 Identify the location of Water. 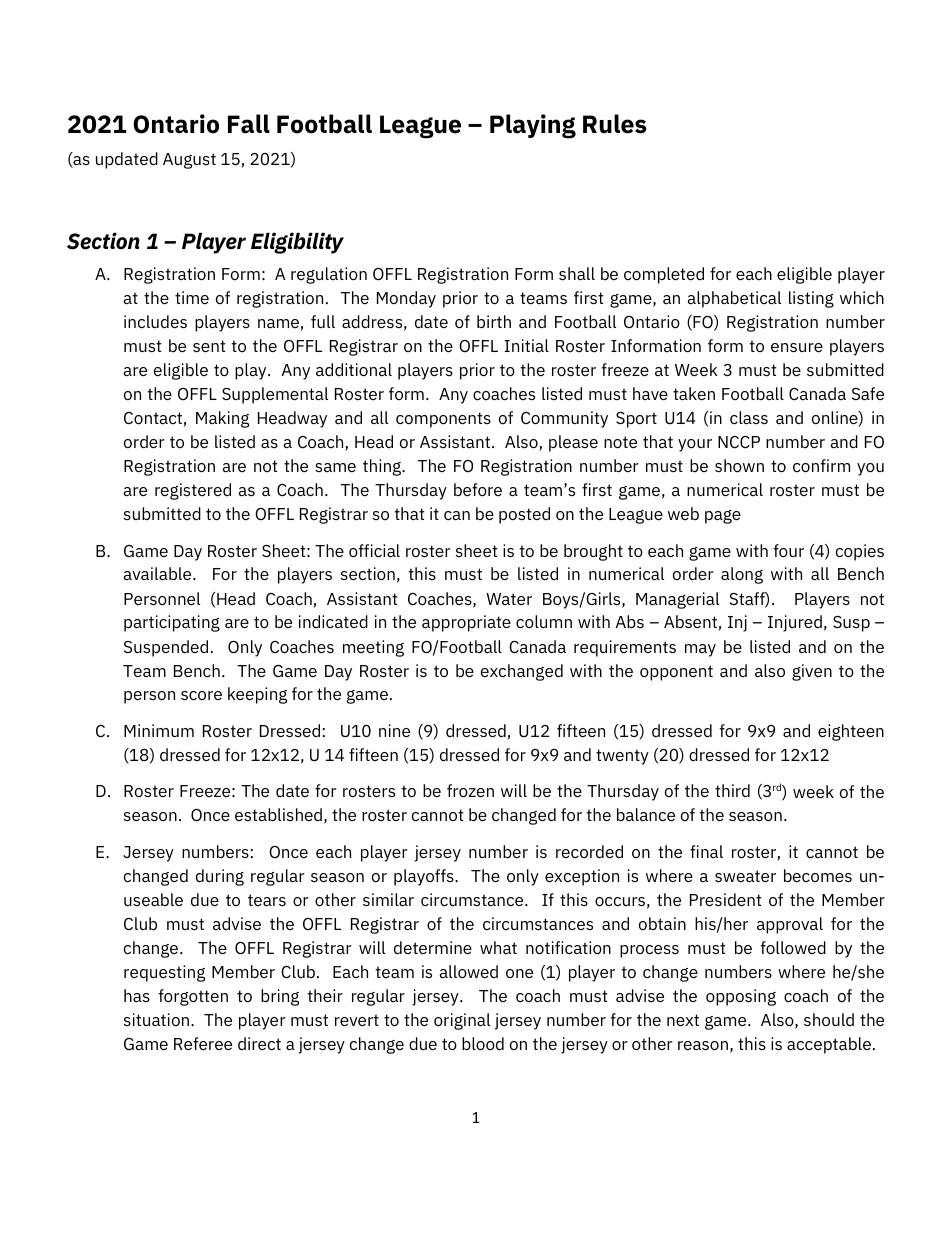
(509, 599).
